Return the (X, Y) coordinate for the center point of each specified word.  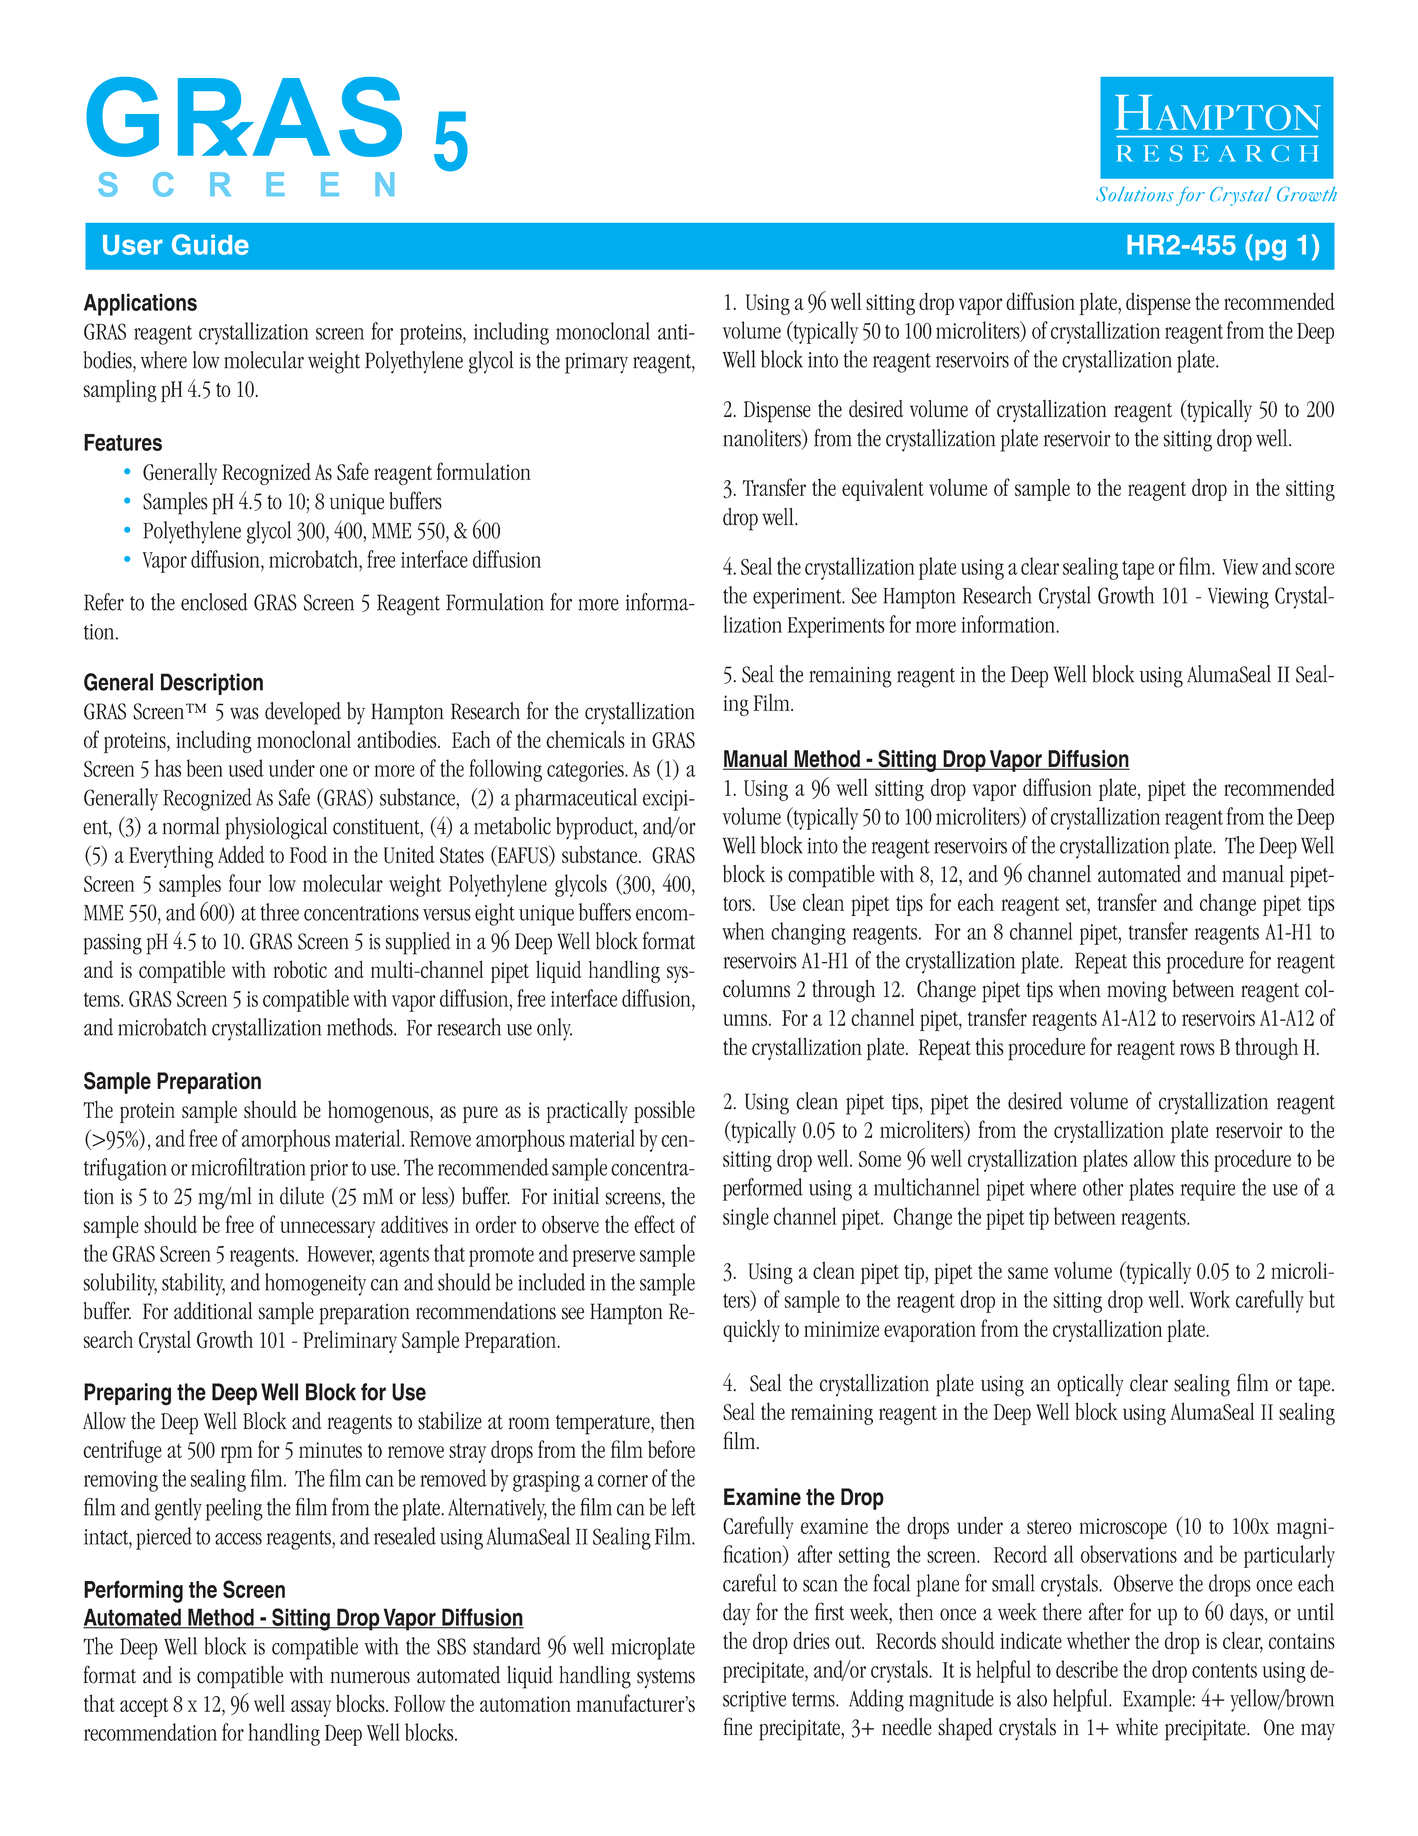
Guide (210, 244)
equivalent (883, 489)
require (1208, 1190)
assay (311, 1708)
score (1314, 569)
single (746, 1218)
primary (596, 363)
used (246, 768)
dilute (302, 1196)
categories (586, 771)
